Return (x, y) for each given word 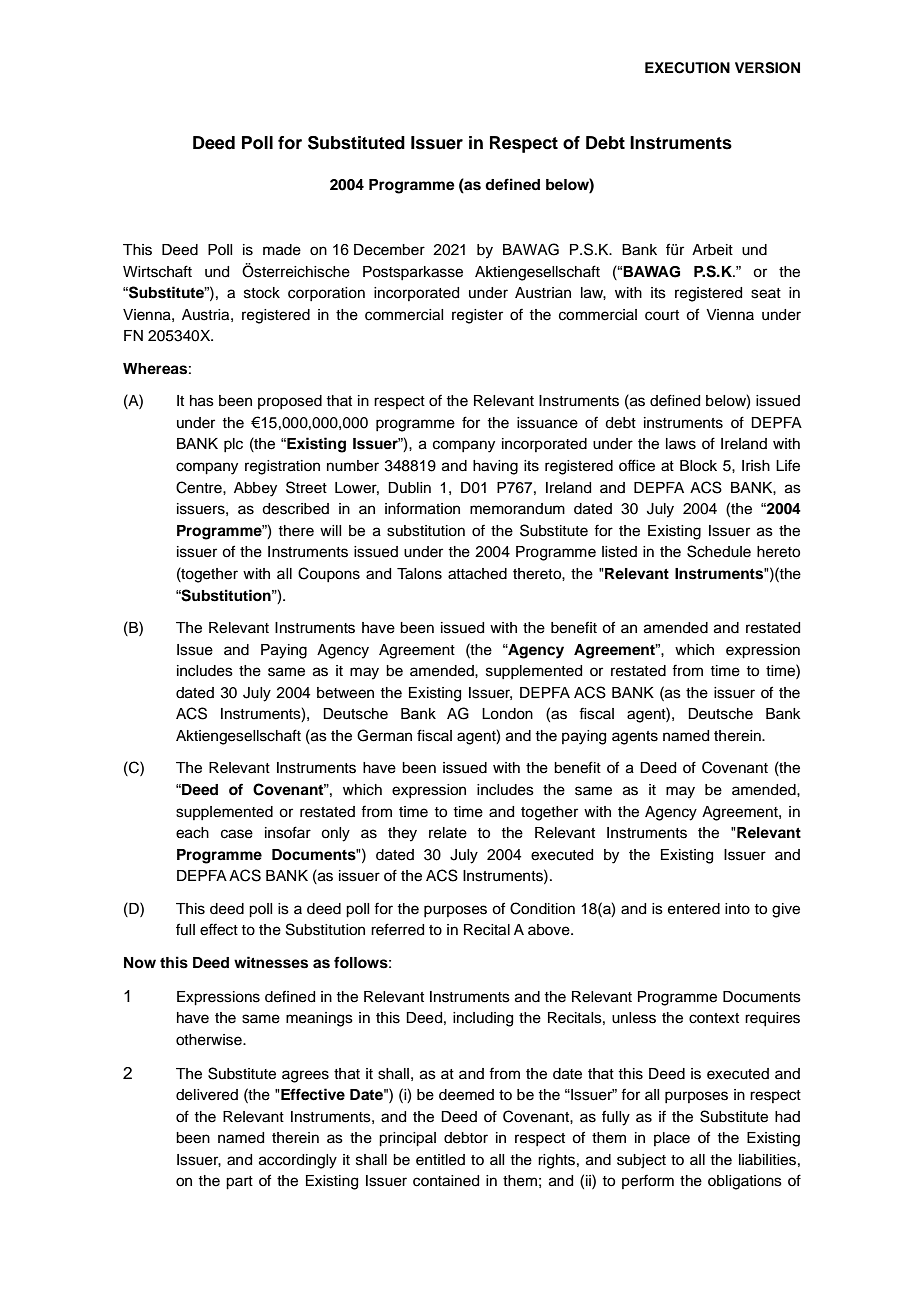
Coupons (329, 574)
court (662, 315)
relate (448, 833)
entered (694, 909)
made (282, 250)
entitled (440, 1160)
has (202, 401)
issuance (547, 423)
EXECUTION (687, 68)
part (239, 1183)
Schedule (719, 551)
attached (477, 574)
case (237, 834)
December (389, 250)
